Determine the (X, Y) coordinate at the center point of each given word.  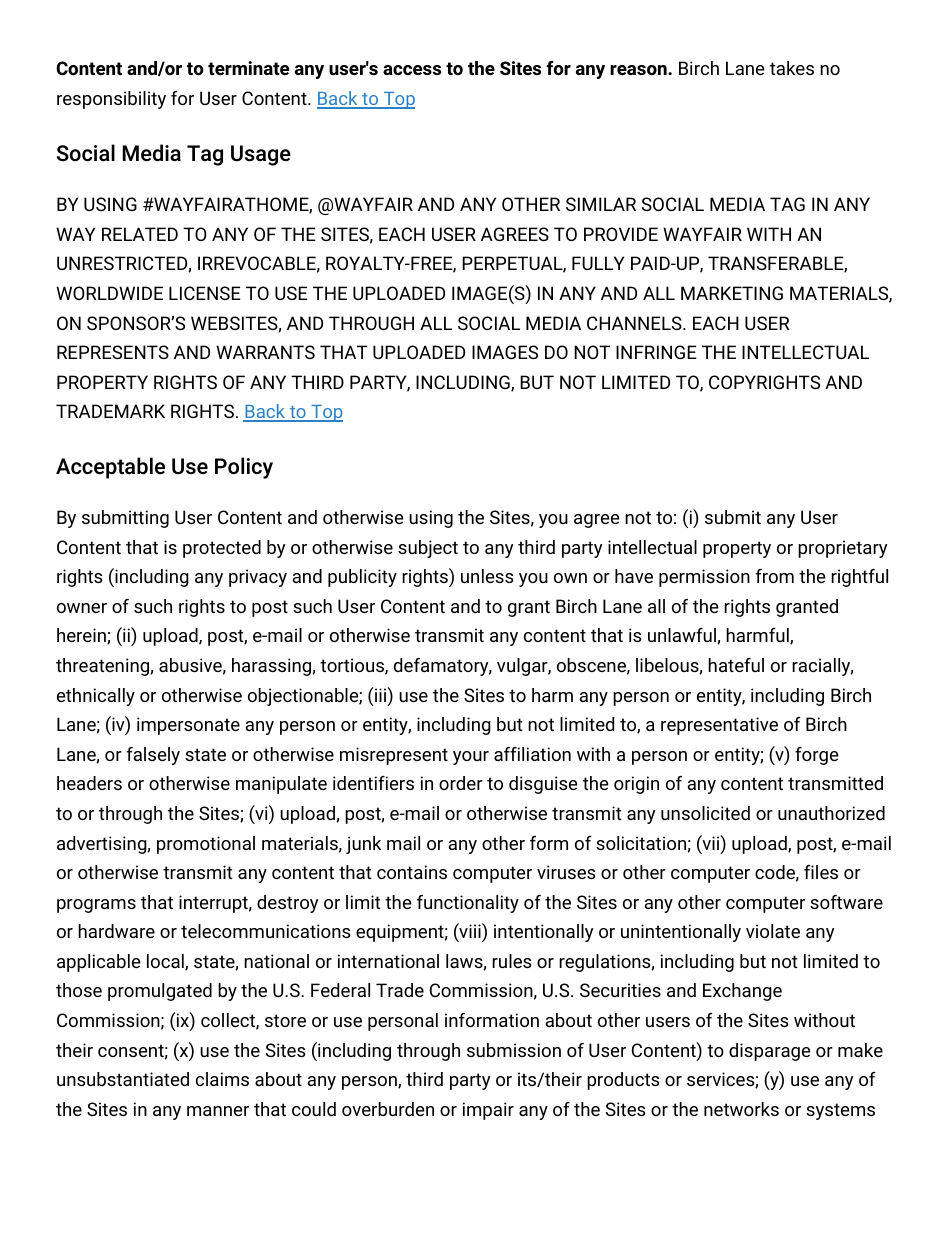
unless (487, 576)
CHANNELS (635, 323)
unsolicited (705, 813)
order (461, 783)
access (412, 70)
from (775, 576)
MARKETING (732, 293)
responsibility (111, 100)
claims (222, 1079)
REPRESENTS (113, 352)
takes (792, 68)
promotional (206, 845)
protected (222, 549)
